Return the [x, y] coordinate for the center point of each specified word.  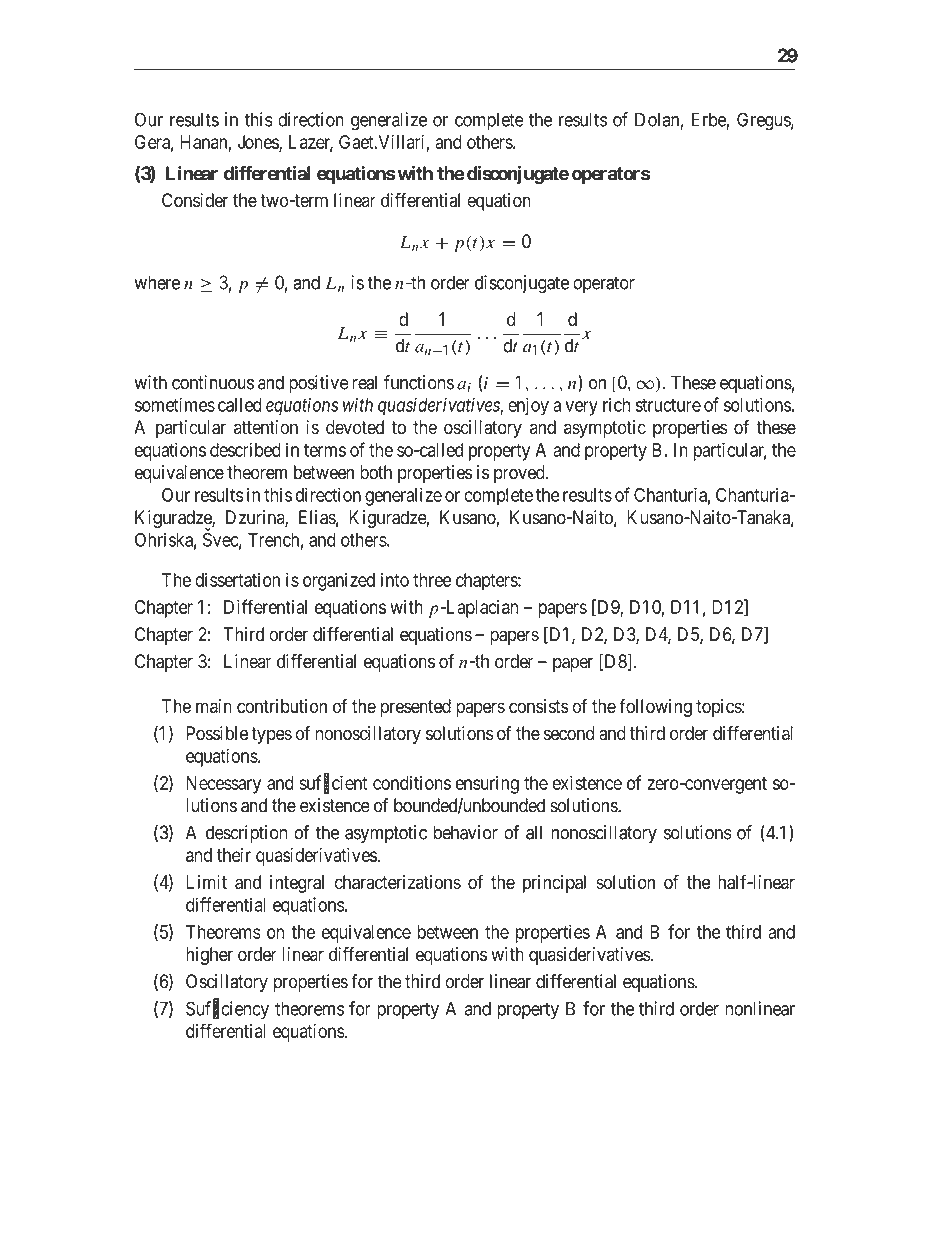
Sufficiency [227, 1010]
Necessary [223, 785]
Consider [195, 200]
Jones [259, 143]
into [395, 579]
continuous [213, 382]
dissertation [237, 579]
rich [616, 404]
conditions [412, 782]
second [569, 733]
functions [419, 382]
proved [520, 474]
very [581, 408]
